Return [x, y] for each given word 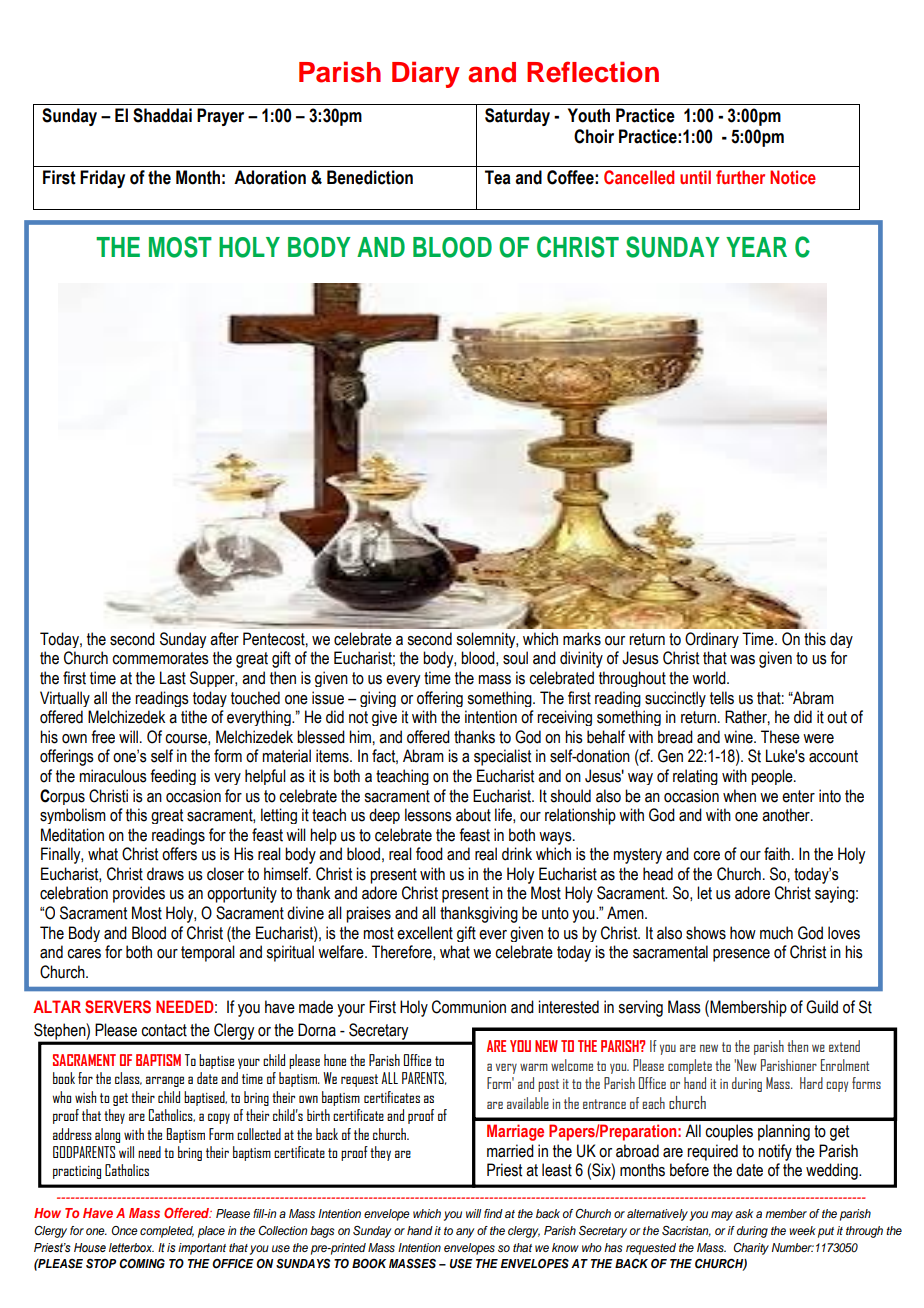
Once [125, 1230]
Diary [426, 74]
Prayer [220, 117]
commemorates [160, 658]
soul [515, 658]
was [742, 660]
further [740, 177]
